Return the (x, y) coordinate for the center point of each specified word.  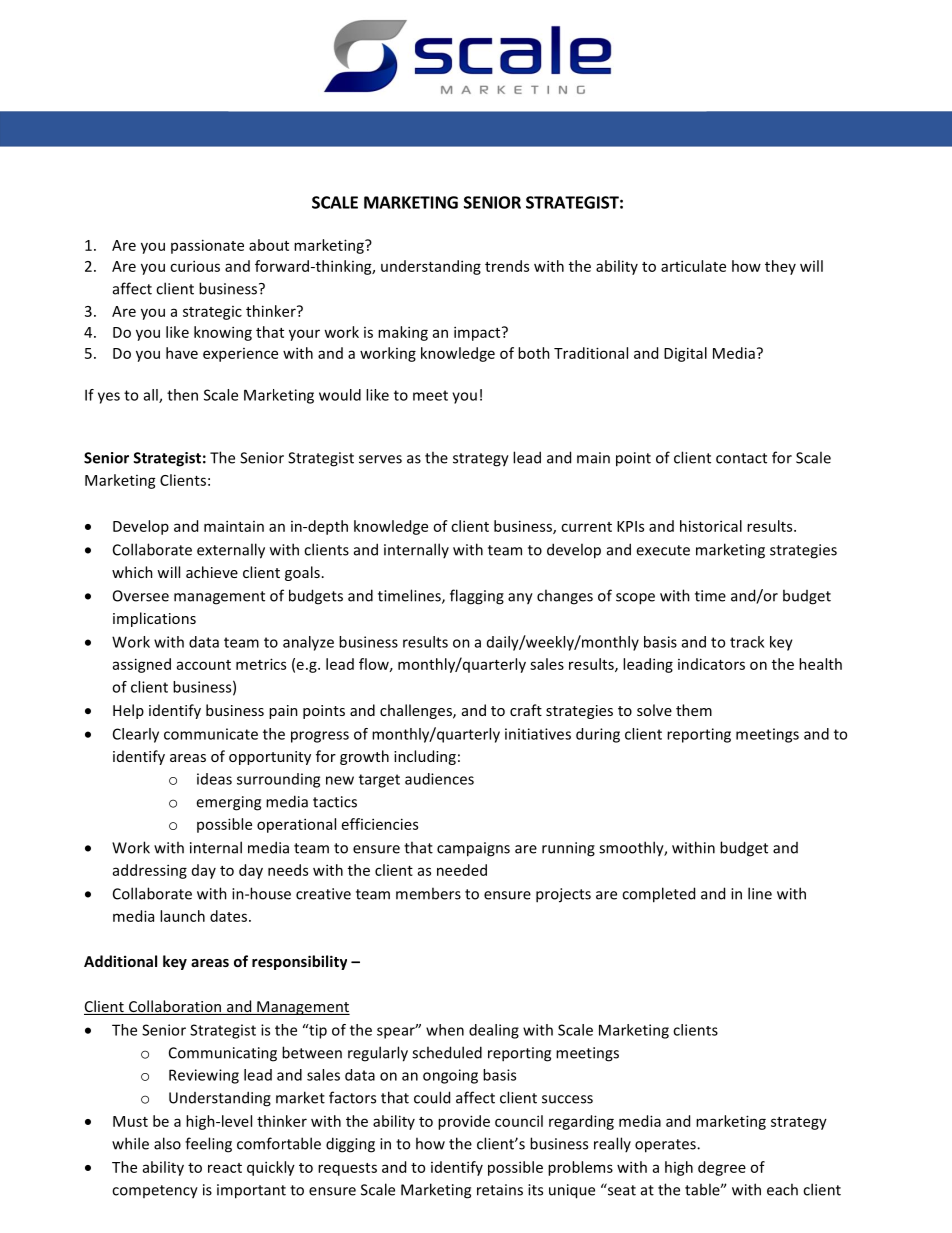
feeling (208, 1145)
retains (500, 1190)
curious (195, 266)
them (694, 710)
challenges (417, 711)
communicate (211, 734)
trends (507, 266)
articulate (693, 266)
